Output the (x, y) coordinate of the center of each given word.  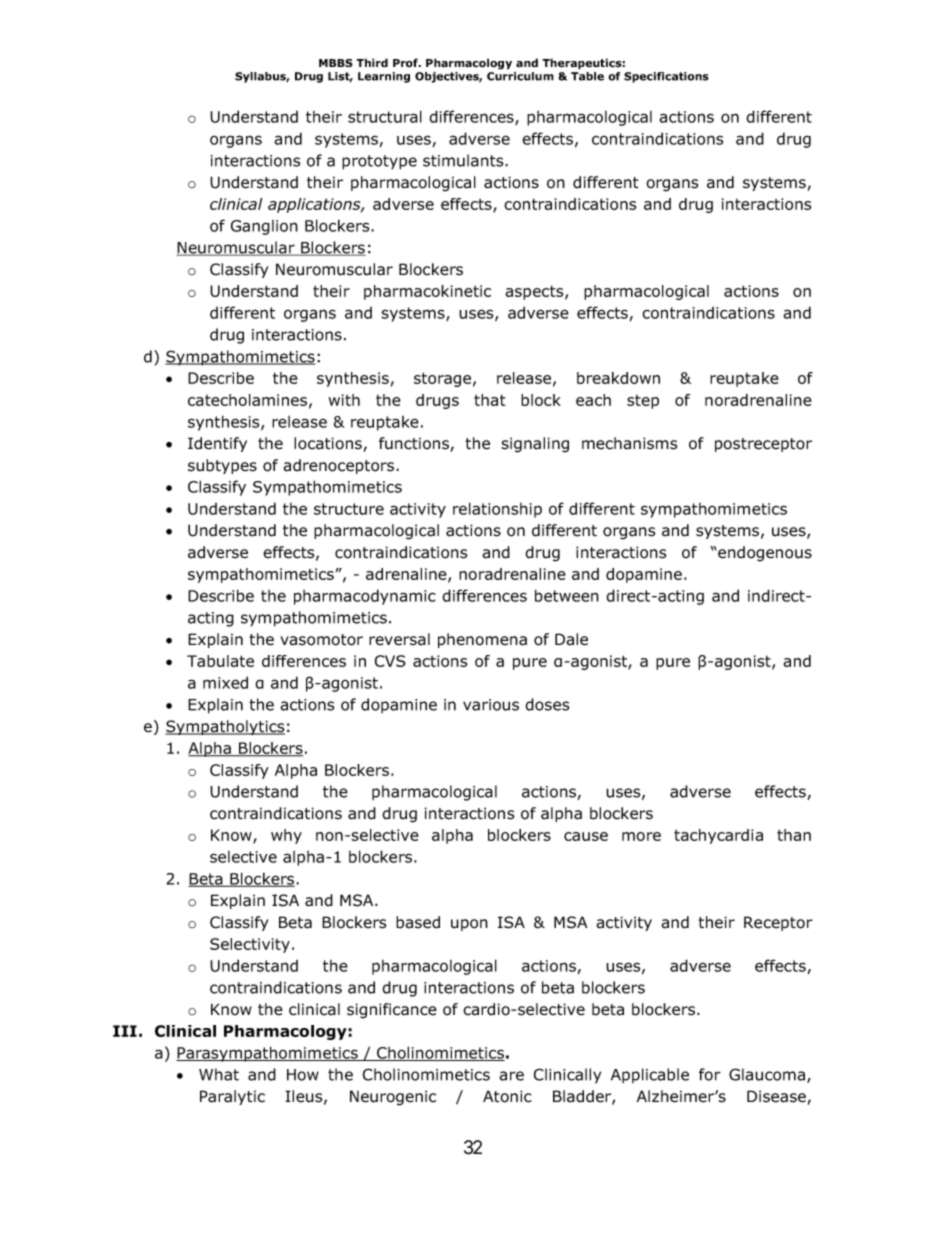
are (511, 1076)
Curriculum (520, 76)
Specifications (666, 77)
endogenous (764, 554)
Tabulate (220, 661)
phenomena (482, 640)
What (219, 1074)
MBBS (336, 63)
